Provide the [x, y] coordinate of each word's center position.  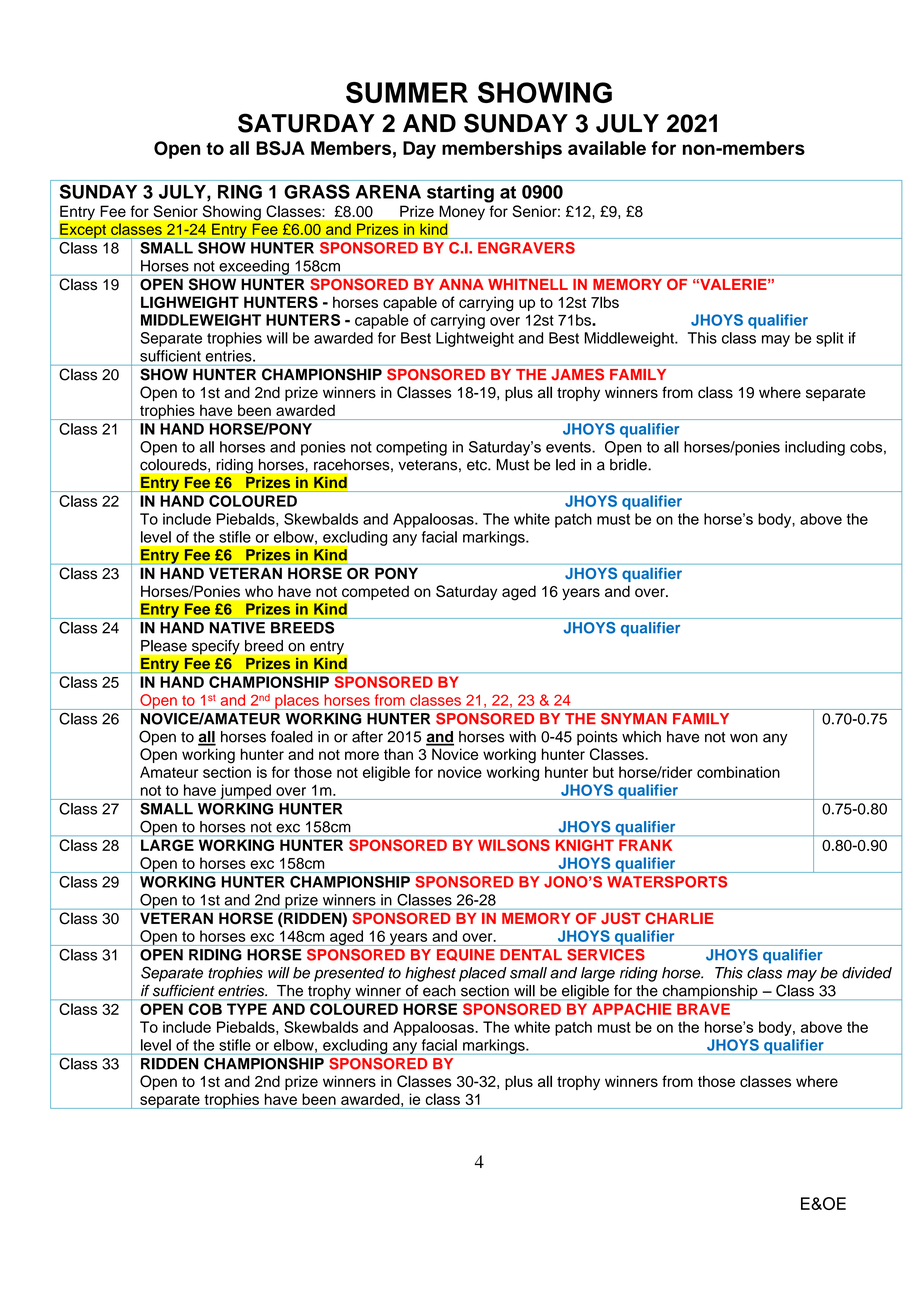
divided [867, 973]
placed [483, 974]
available [607, 148]
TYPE [247, 1009]
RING [240, 192]
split [829, 339]
